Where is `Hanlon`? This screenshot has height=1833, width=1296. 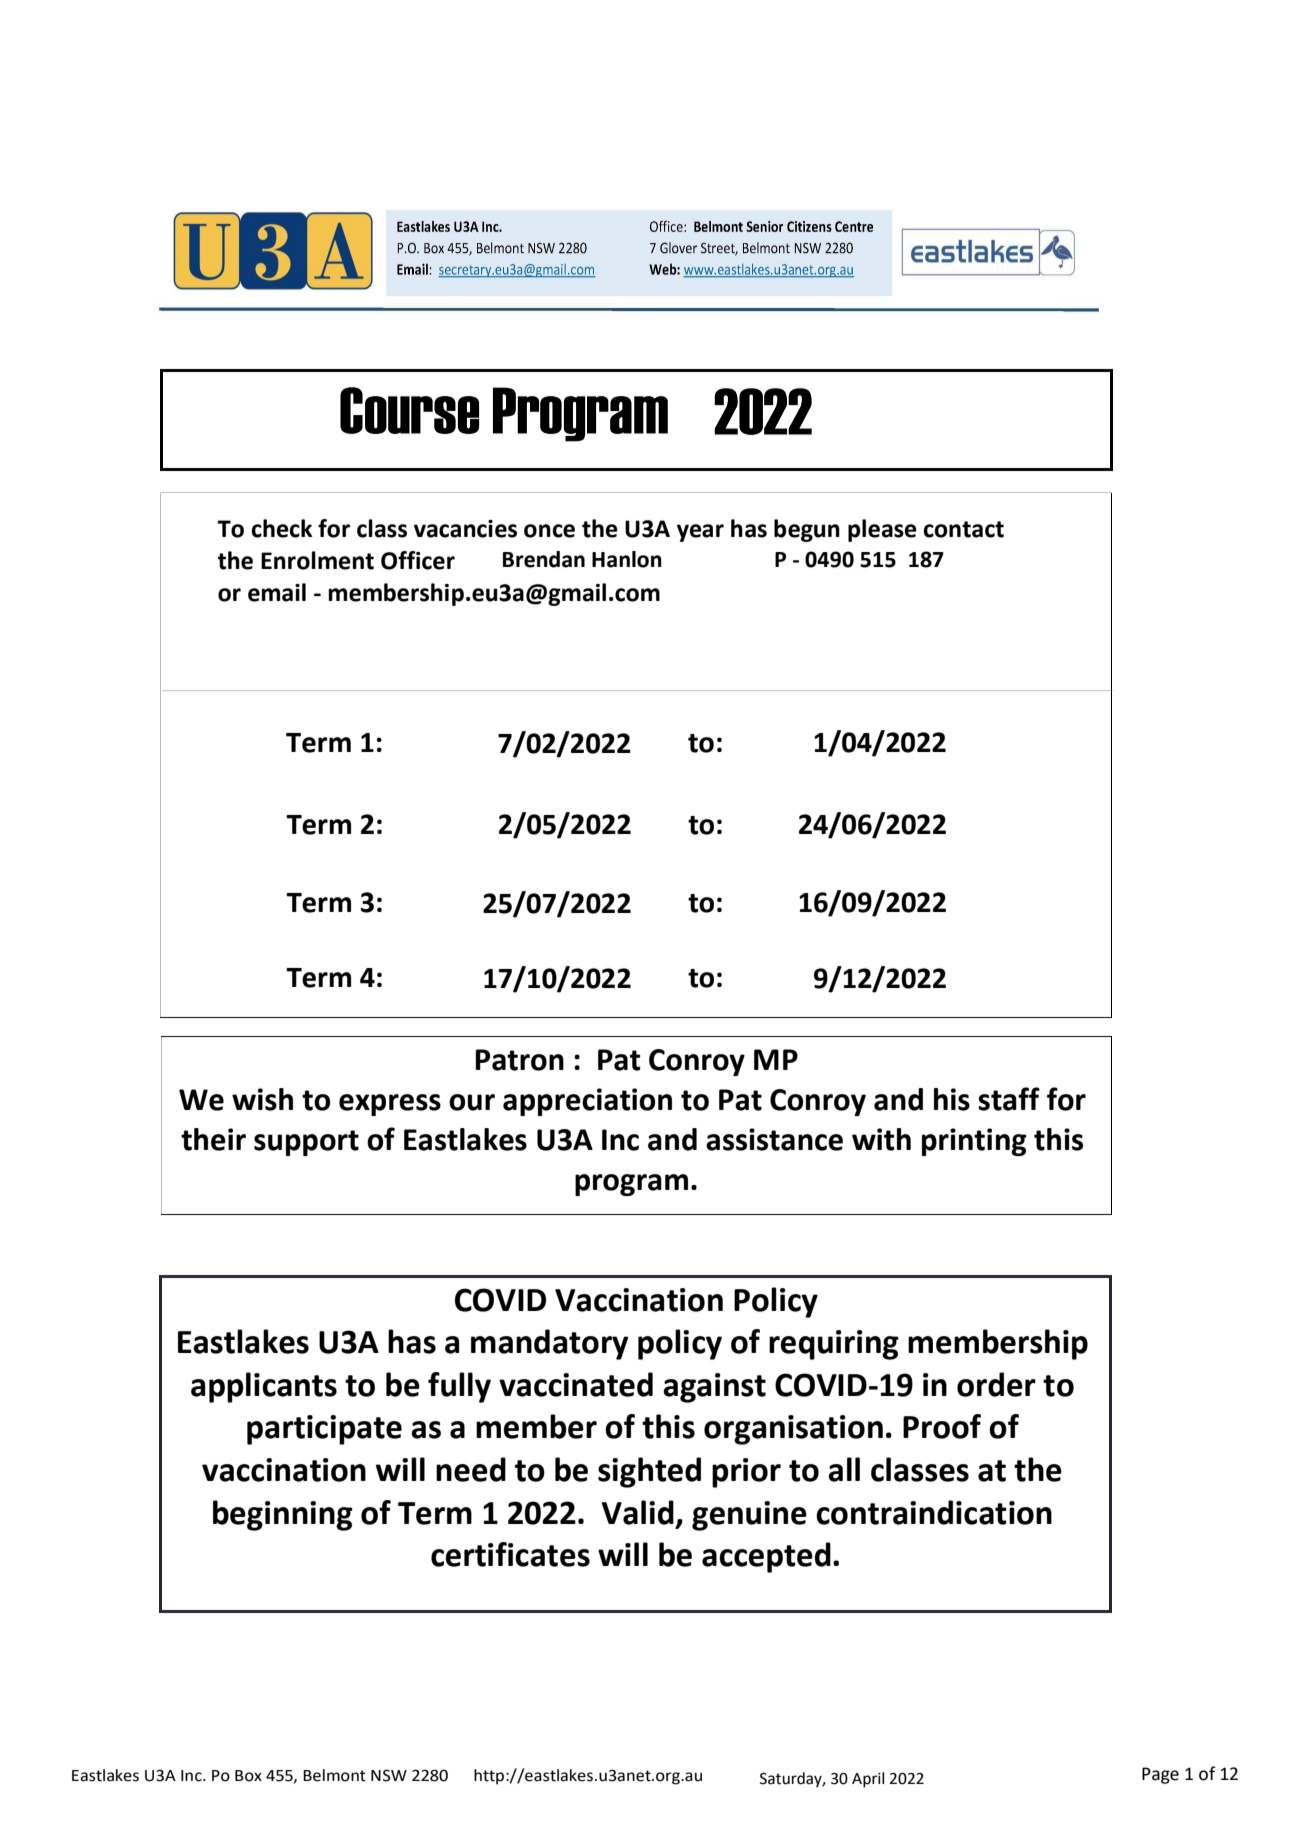
Hanlon is located at coordinates (627, 559).
